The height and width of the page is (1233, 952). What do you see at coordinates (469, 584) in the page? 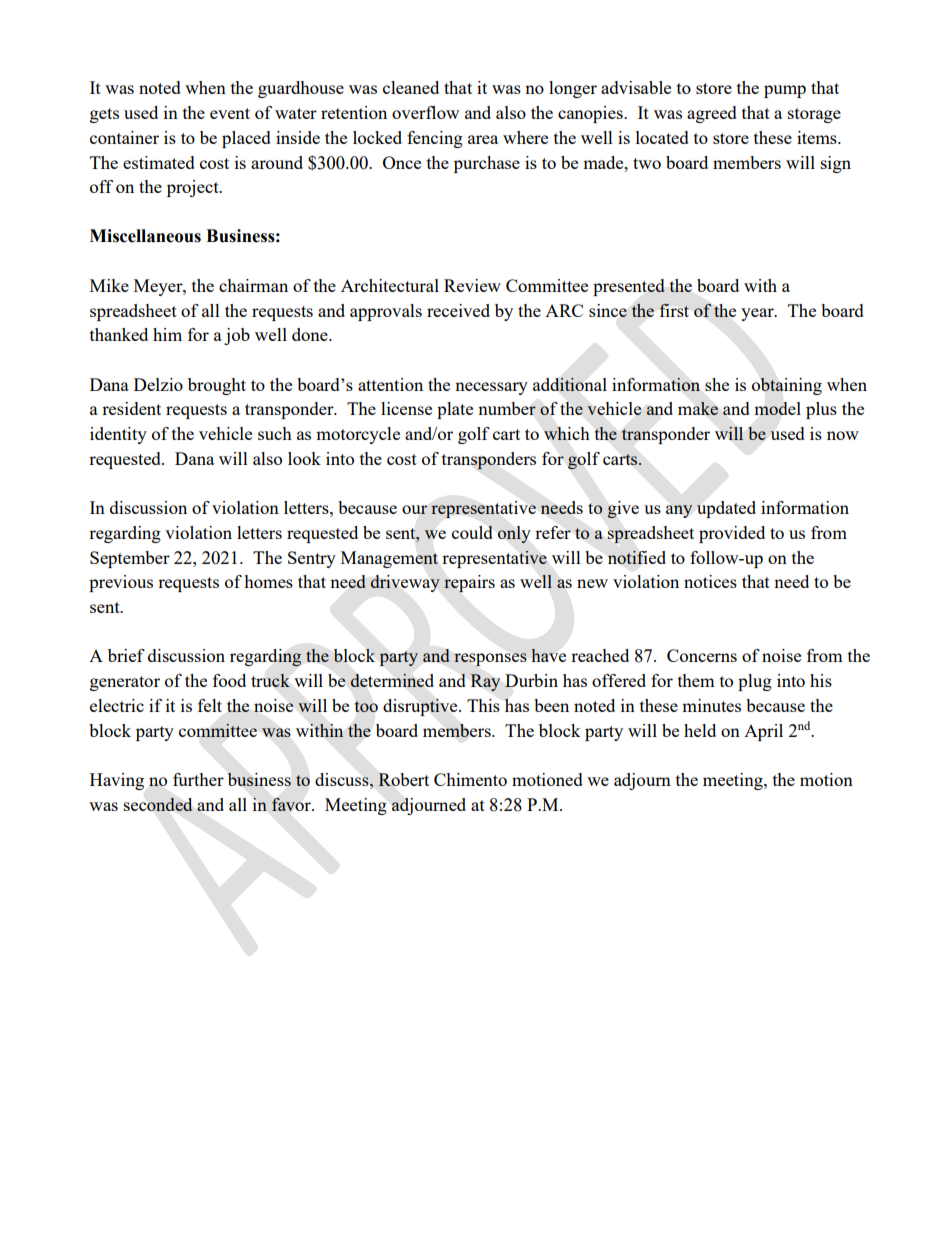
I see `repairs` at bounding box center [469, 584].
